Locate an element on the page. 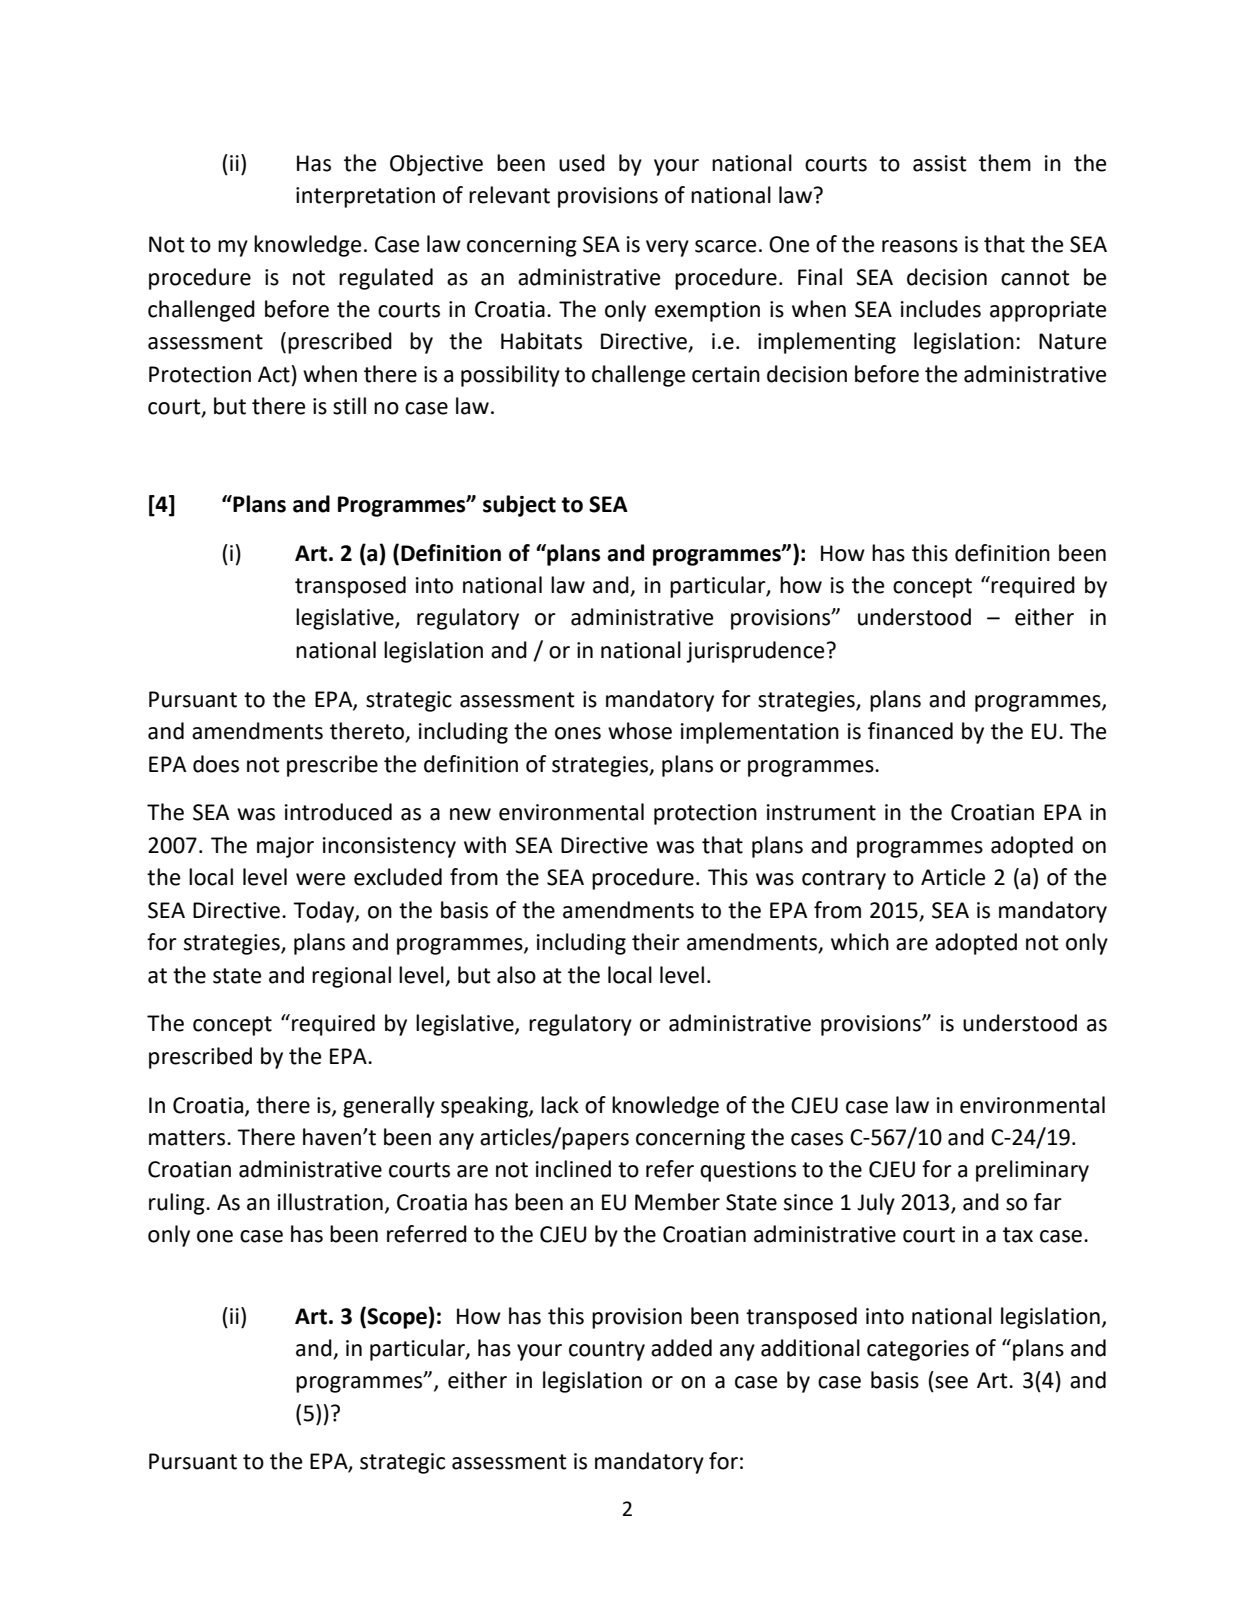  categories is located at coordinates (918, 1350).
